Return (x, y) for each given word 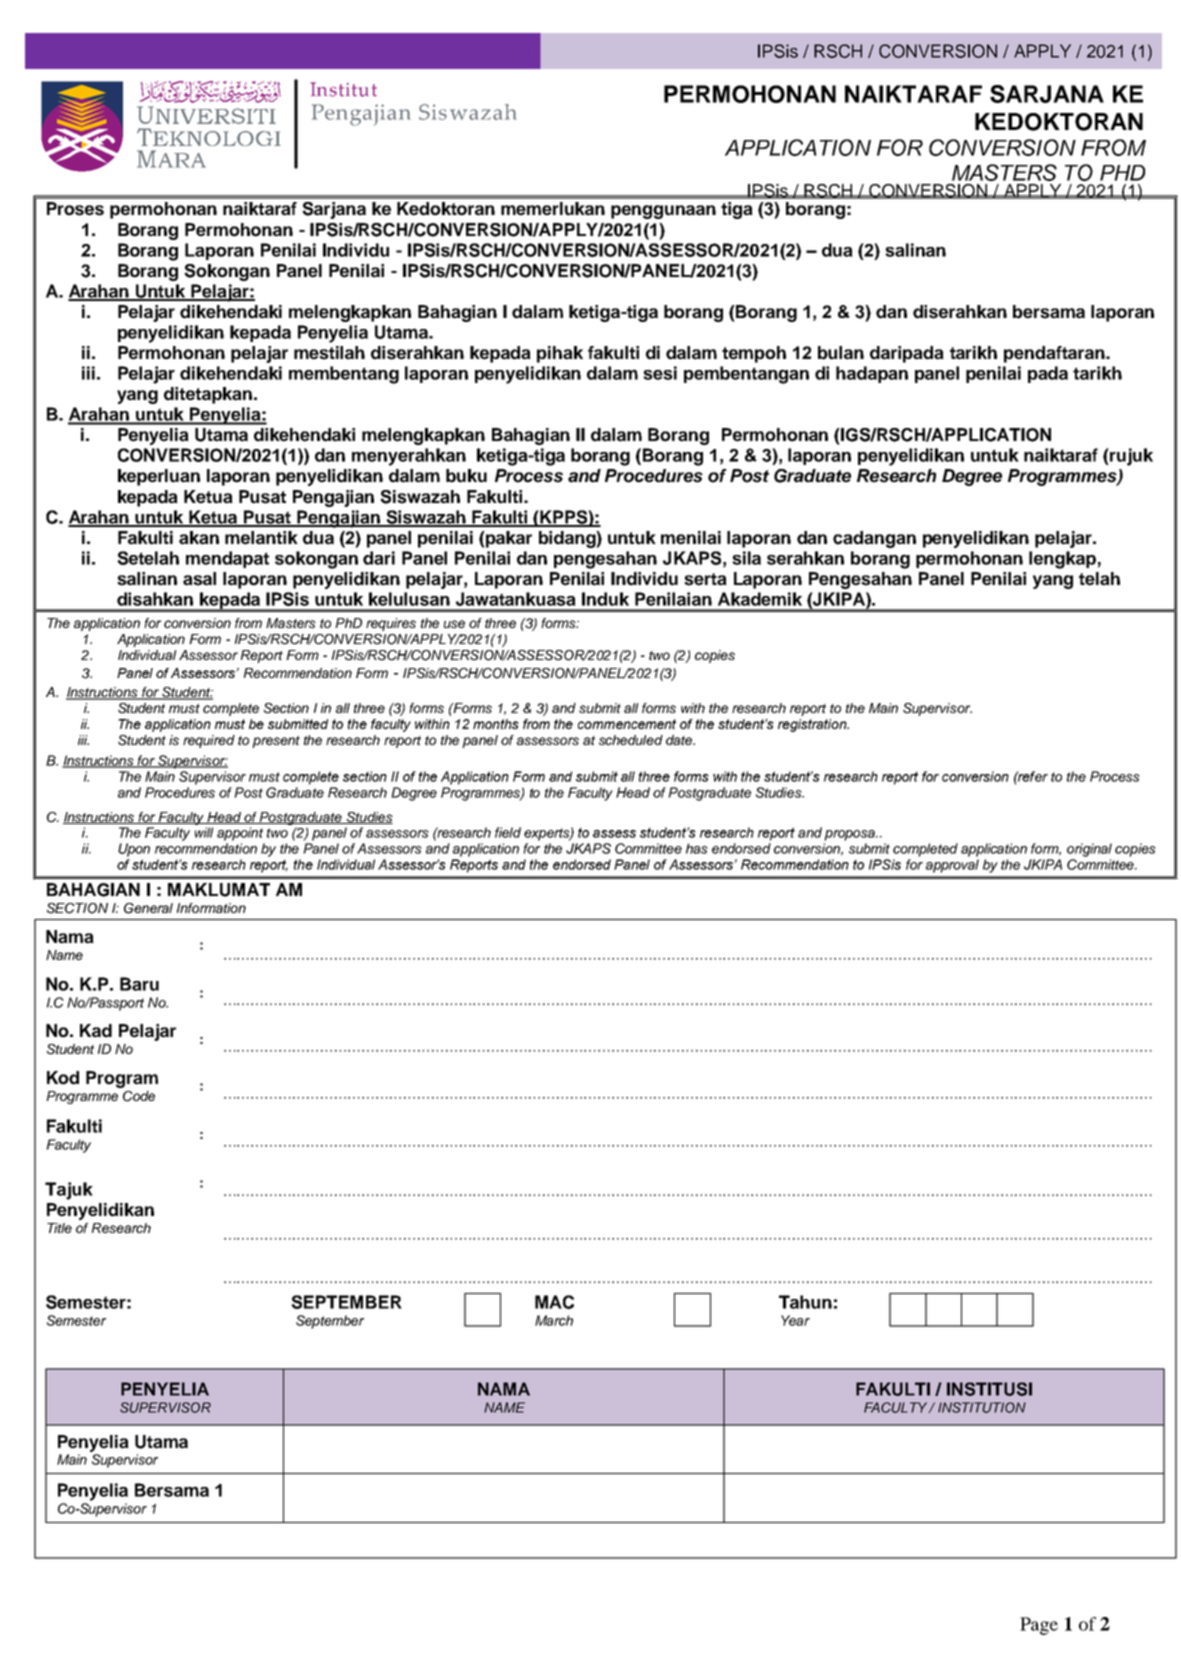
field (508, 832)
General (148, 908)
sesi (660, 373)
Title (59, 1228)
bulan (841, 353)
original (1089, 850)
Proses (75, 209)
